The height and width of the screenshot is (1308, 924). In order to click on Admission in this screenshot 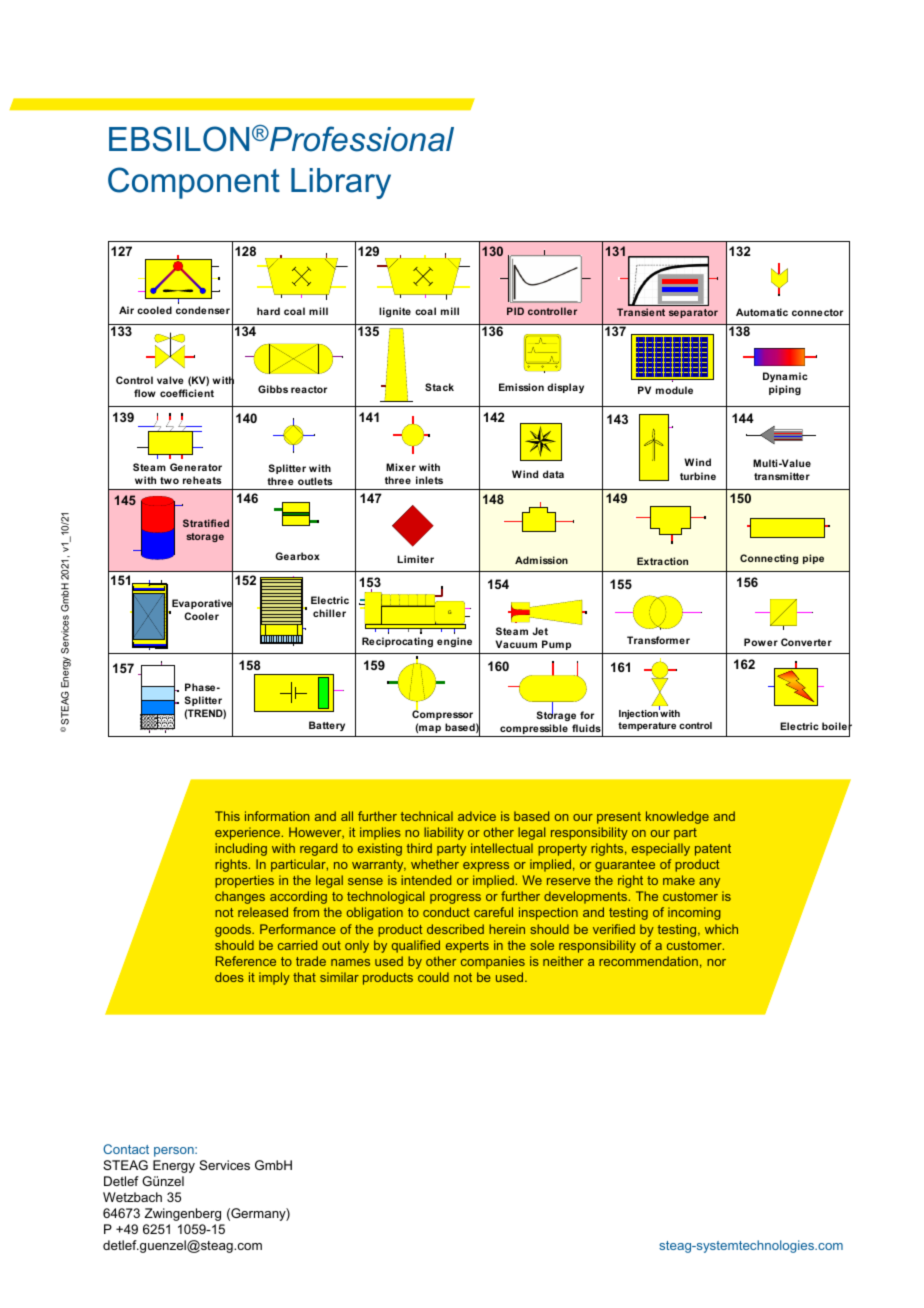, I will do `click(541, 560)`.
